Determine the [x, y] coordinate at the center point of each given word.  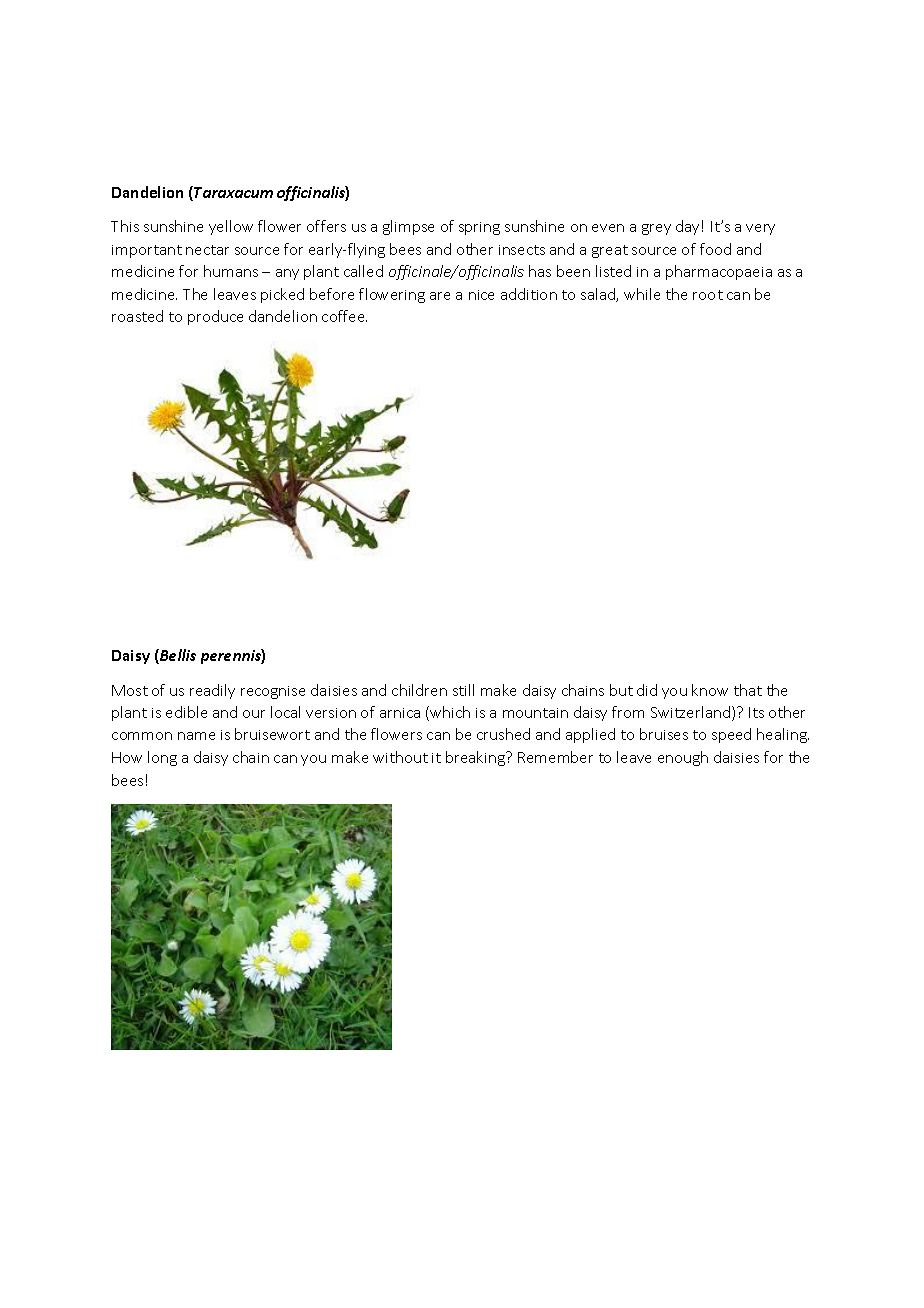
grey [656, 229]
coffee [344, 316]
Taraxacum [233, 192]
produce [215, 317]
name [196, 736]
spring [479, 228]
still [463, 690]
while [642, 294]
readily [212, 691]
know [710, 690]
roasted [137, 316]
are [440, 296]
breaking [476, 758]
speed [731, 735]
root [708, 295]
